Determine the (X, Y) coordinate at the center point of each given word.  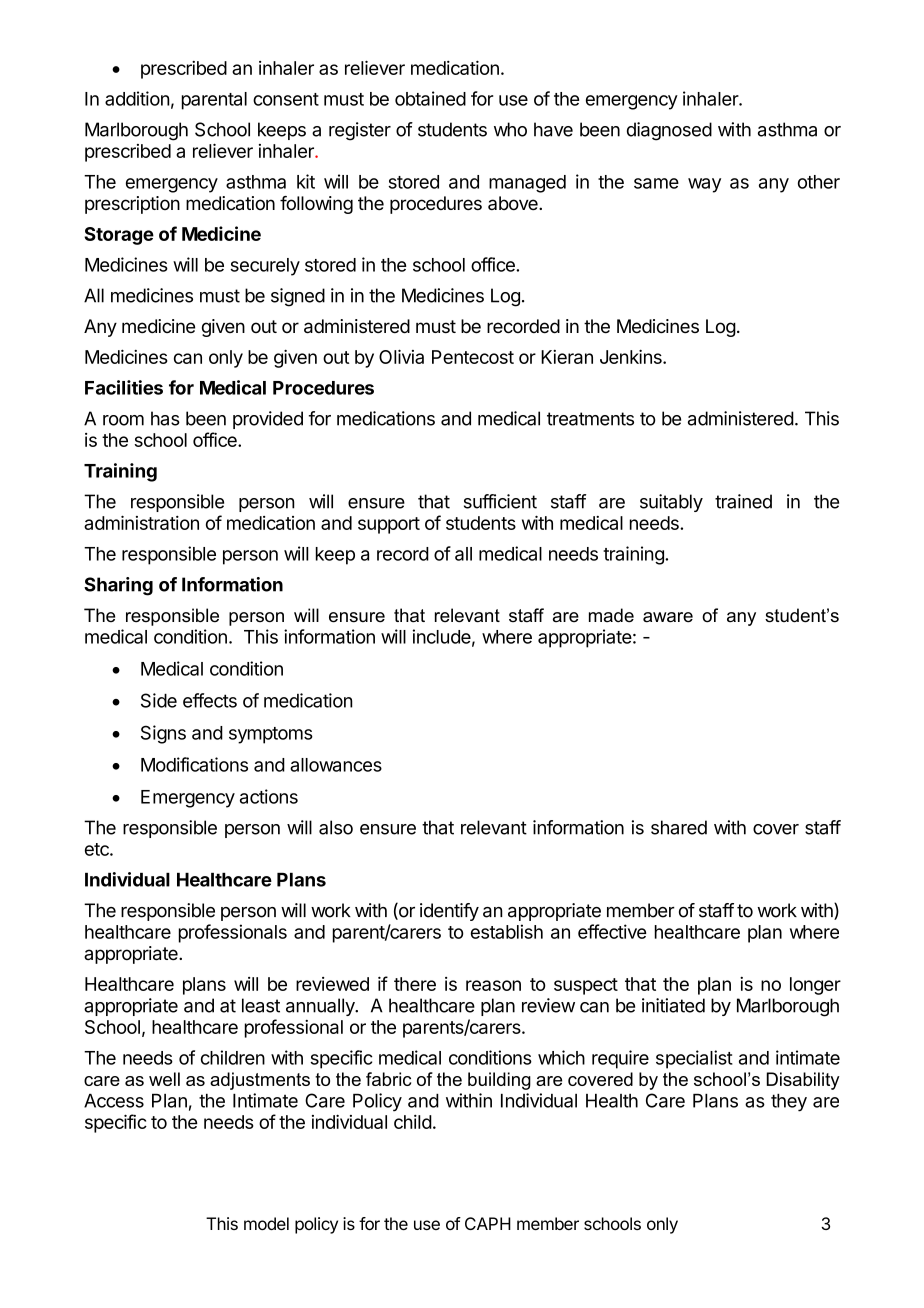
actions (269, 796)
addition (137, 98)
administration (141, 522)
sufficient (500, 501)
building (499, 1081)
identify (449, 912)
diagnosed (669, 131)
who (510, 129)
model (266, 1223)
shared (679, 827)
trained (743, 501)
